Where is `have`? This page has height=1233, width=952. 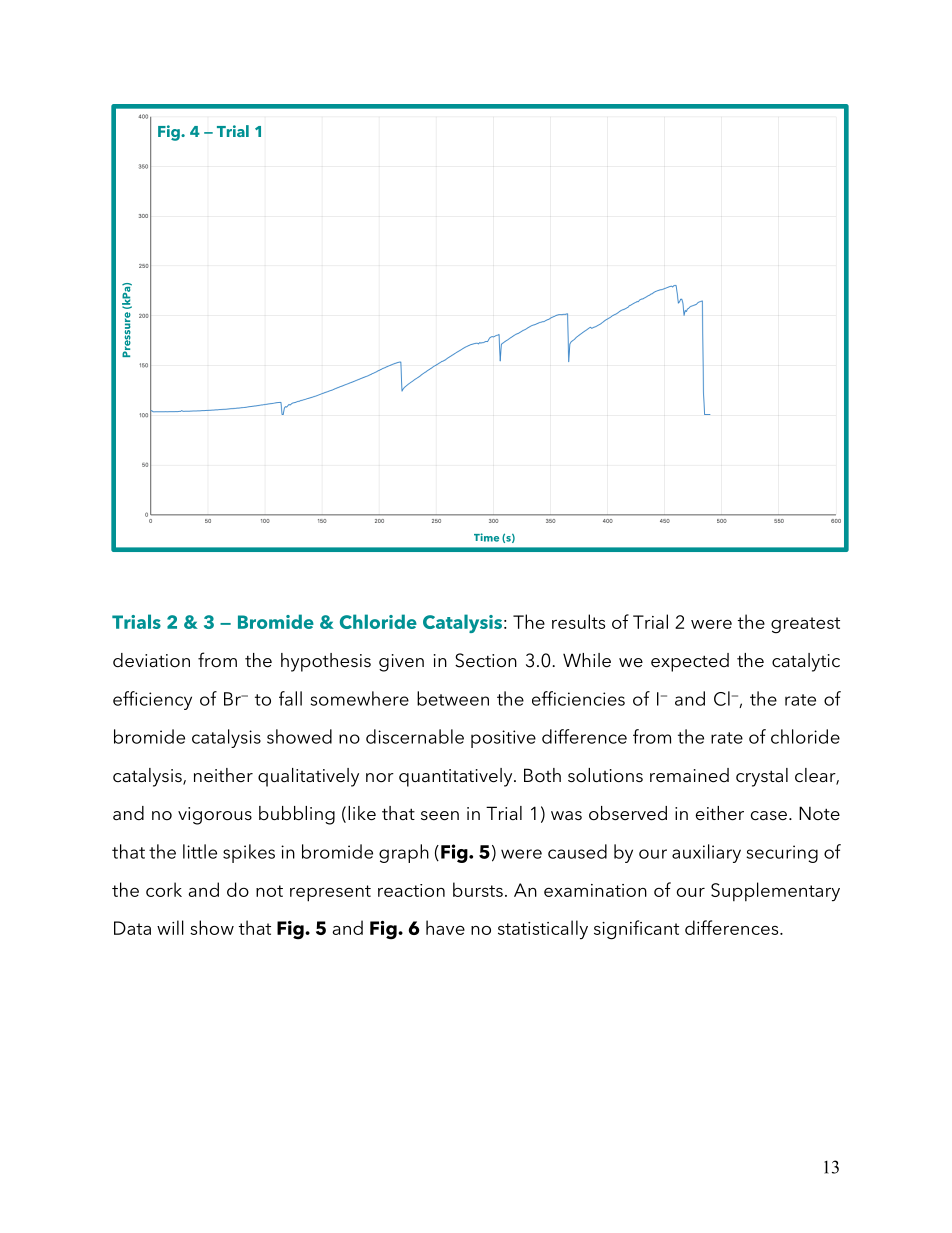
have is located at coordinates (445, 927).
